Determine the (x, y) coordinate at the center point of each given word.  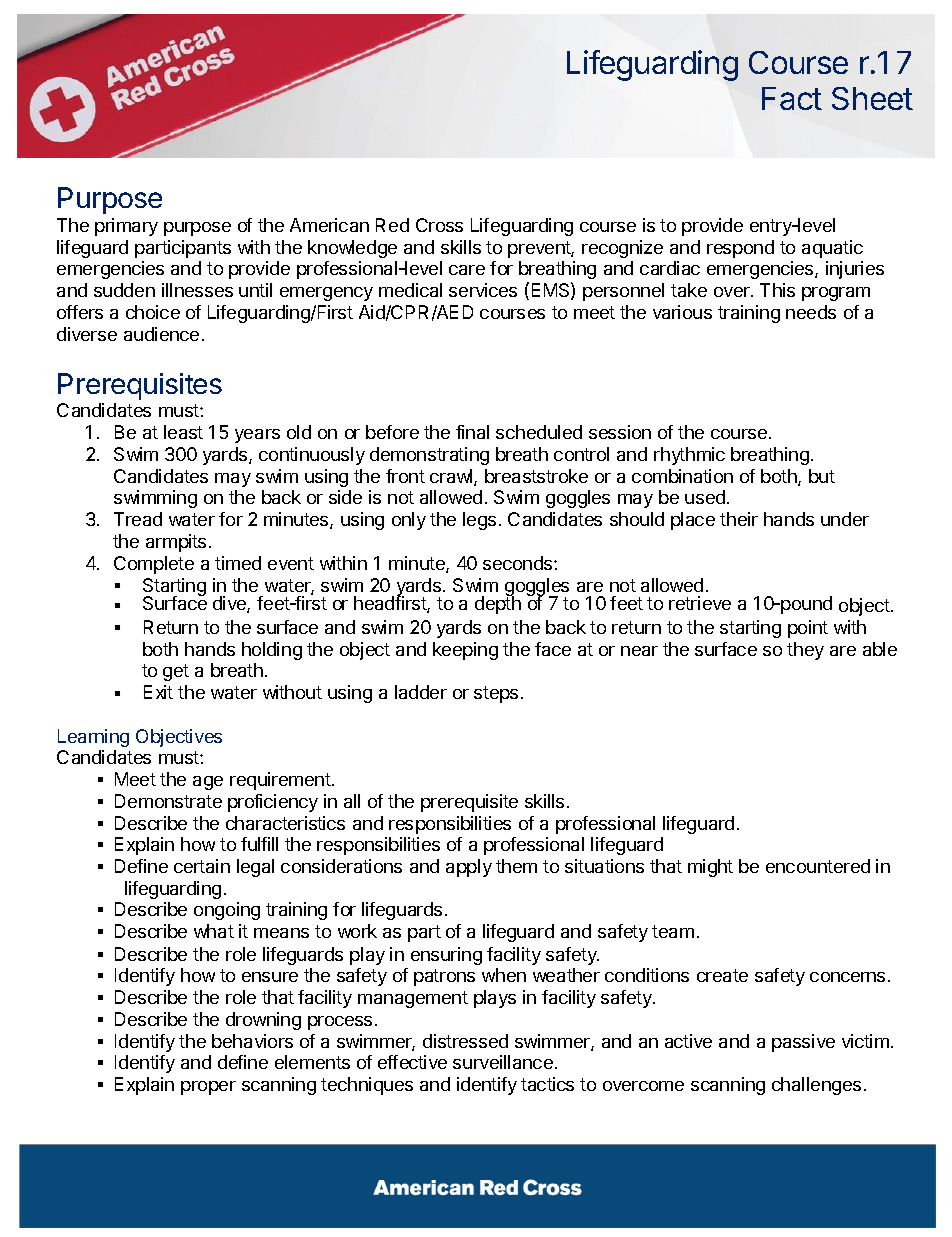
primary (126, 227)
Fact (792, 98)
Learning (93, 738)
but (822, 476)
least (183, 432)
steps (496, 694)
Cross (439, 225)
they (805, 651)
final (472, 432)
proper (208, 1088)
